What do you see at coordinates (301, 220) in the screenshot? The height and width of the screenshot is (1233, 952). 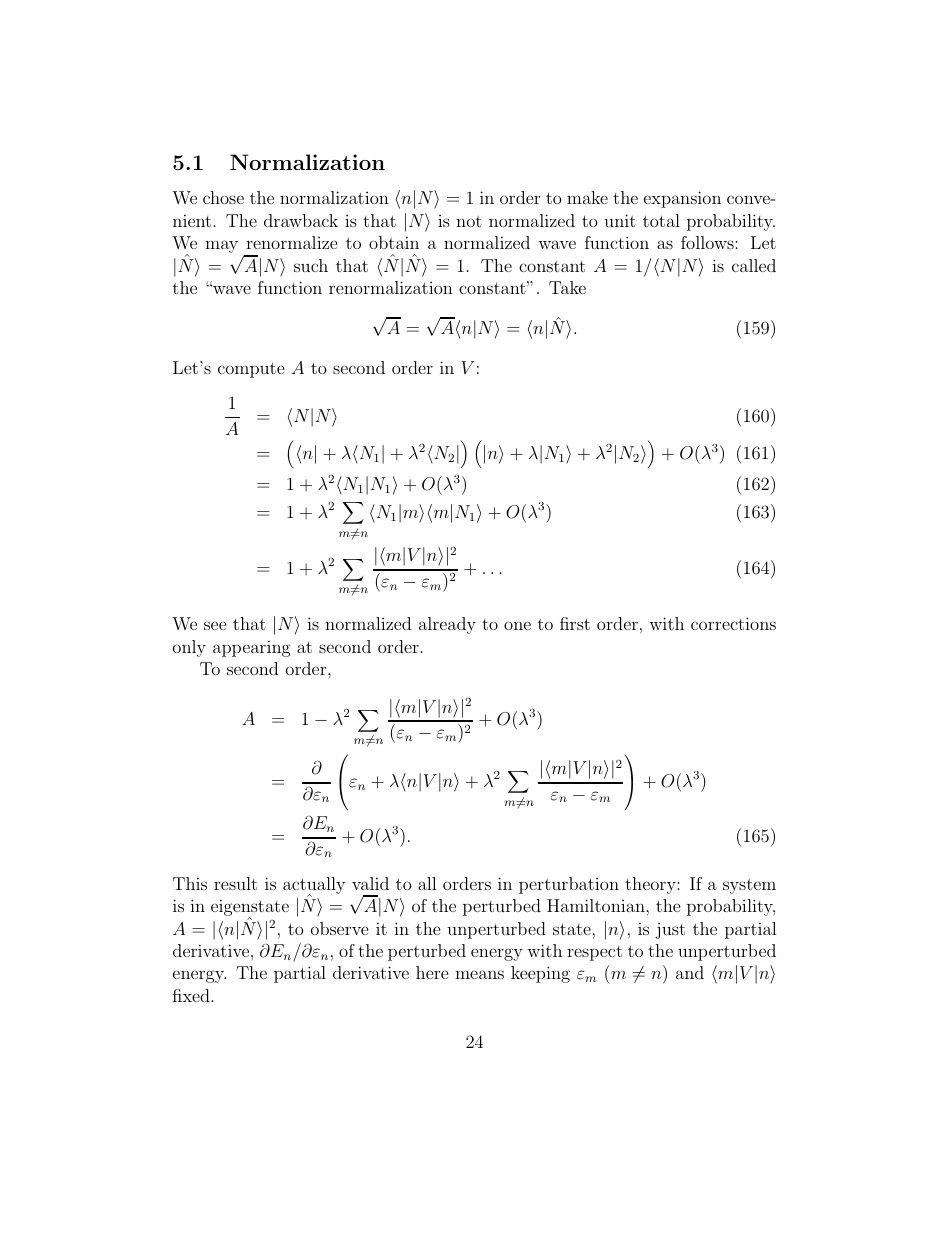 I see `drawback` at bounding box center [301, 220].
